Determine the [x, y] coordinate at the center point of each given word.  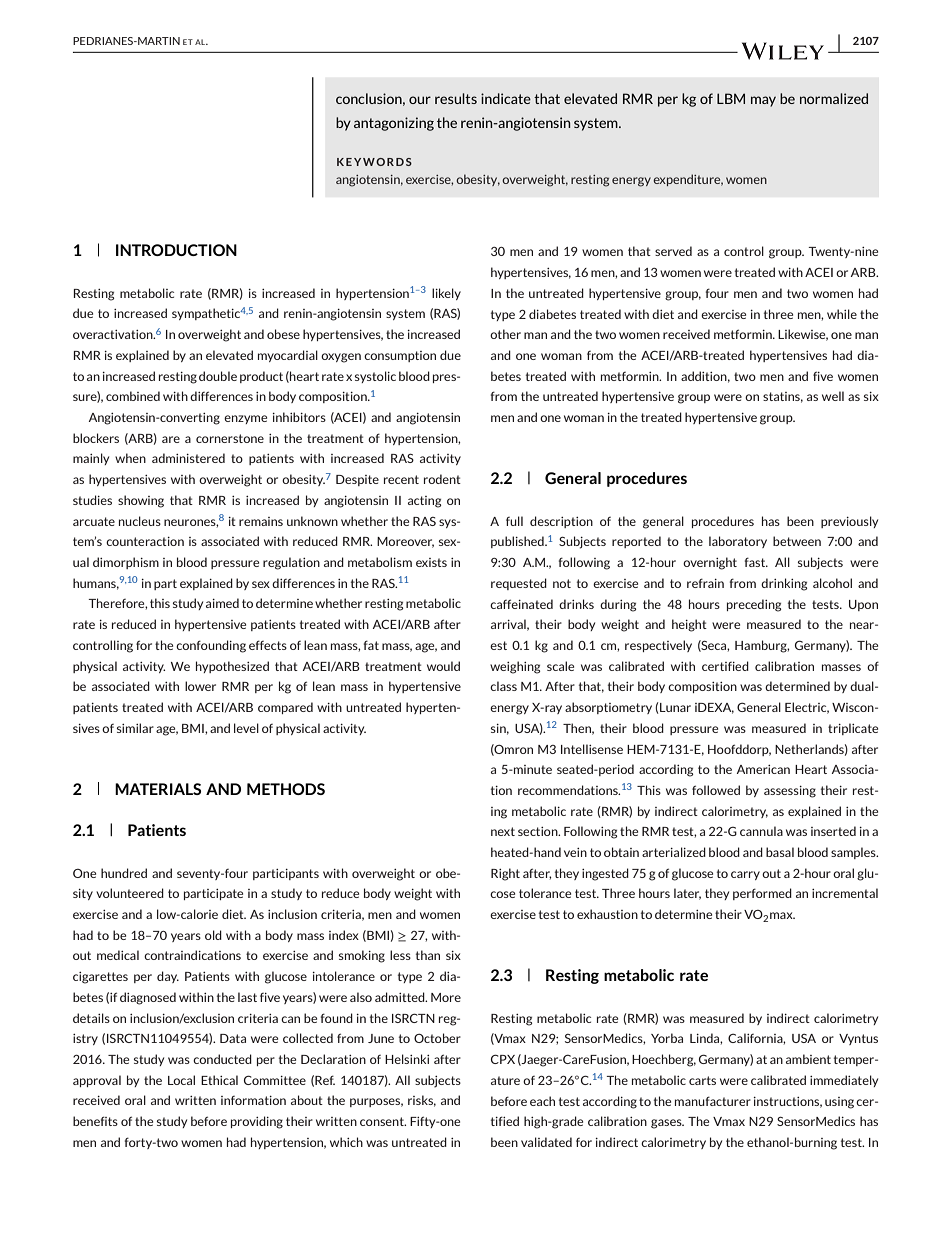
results [456, 98]
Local [181, 1080]
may [763, 101]
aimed [222, 603]
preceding [754, 605]
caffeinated [521, 604]
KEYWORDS [374, 162]
